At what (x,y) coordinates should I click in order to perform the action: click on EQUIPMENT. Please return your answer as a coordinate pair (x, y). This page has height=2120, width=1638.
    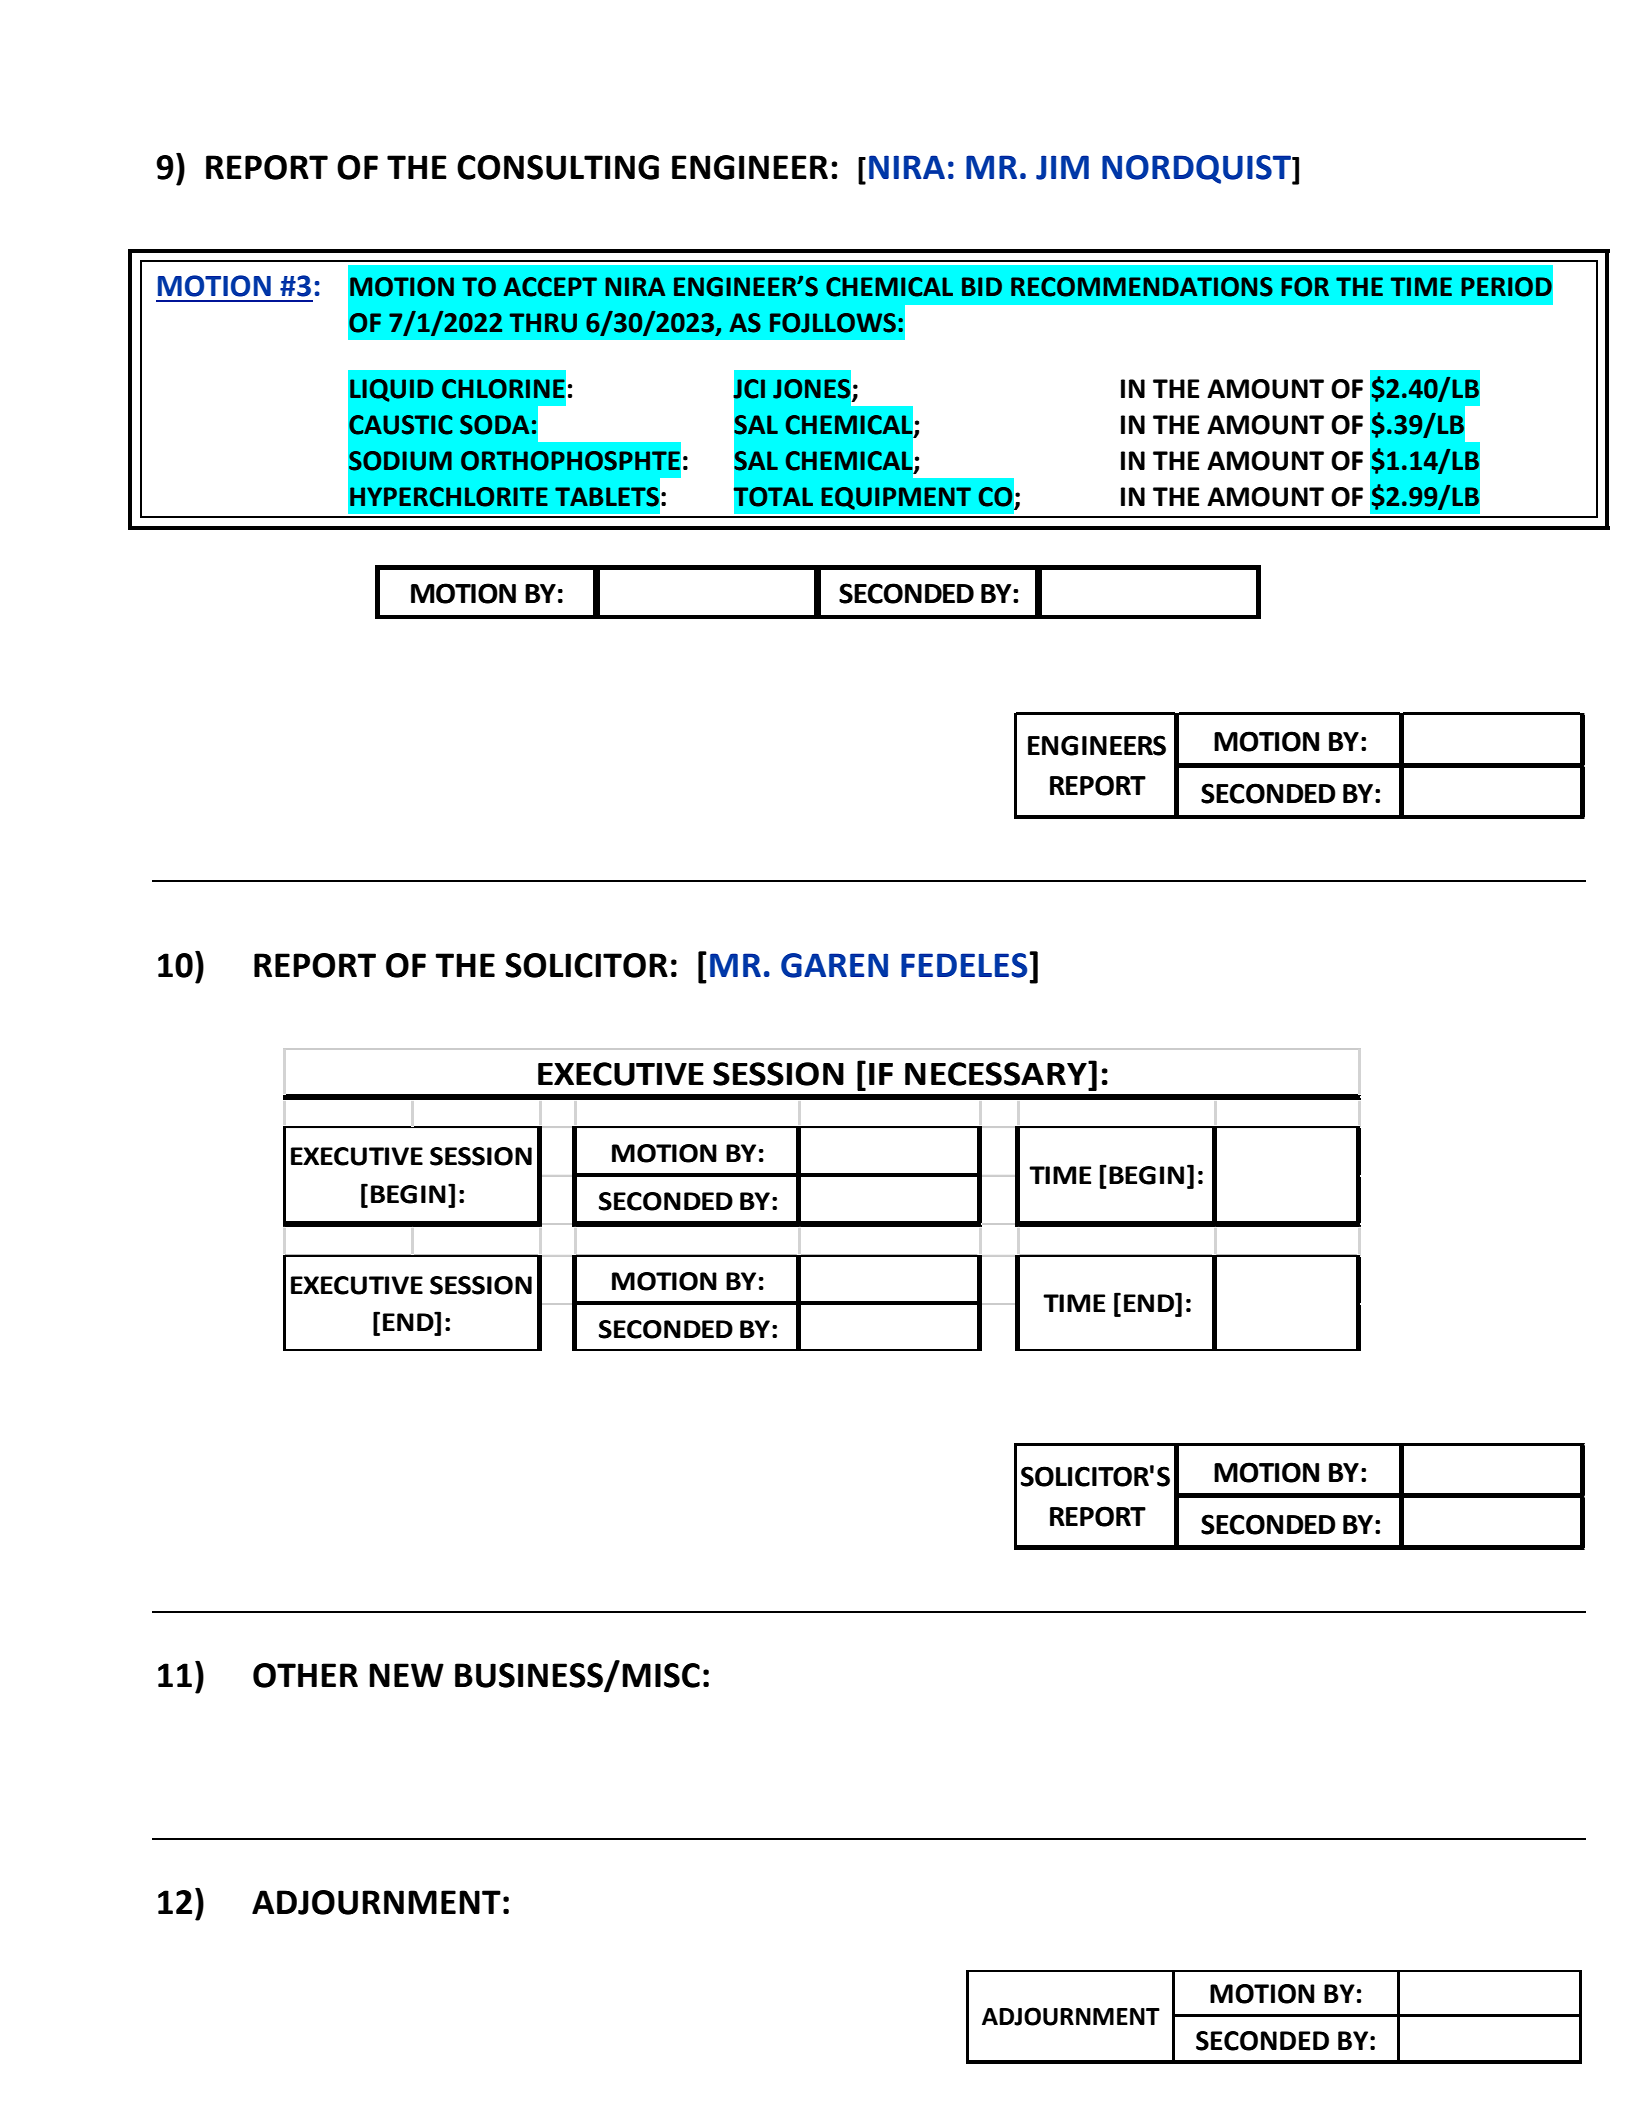
    Looking at the image, I should click on (896, 498).
